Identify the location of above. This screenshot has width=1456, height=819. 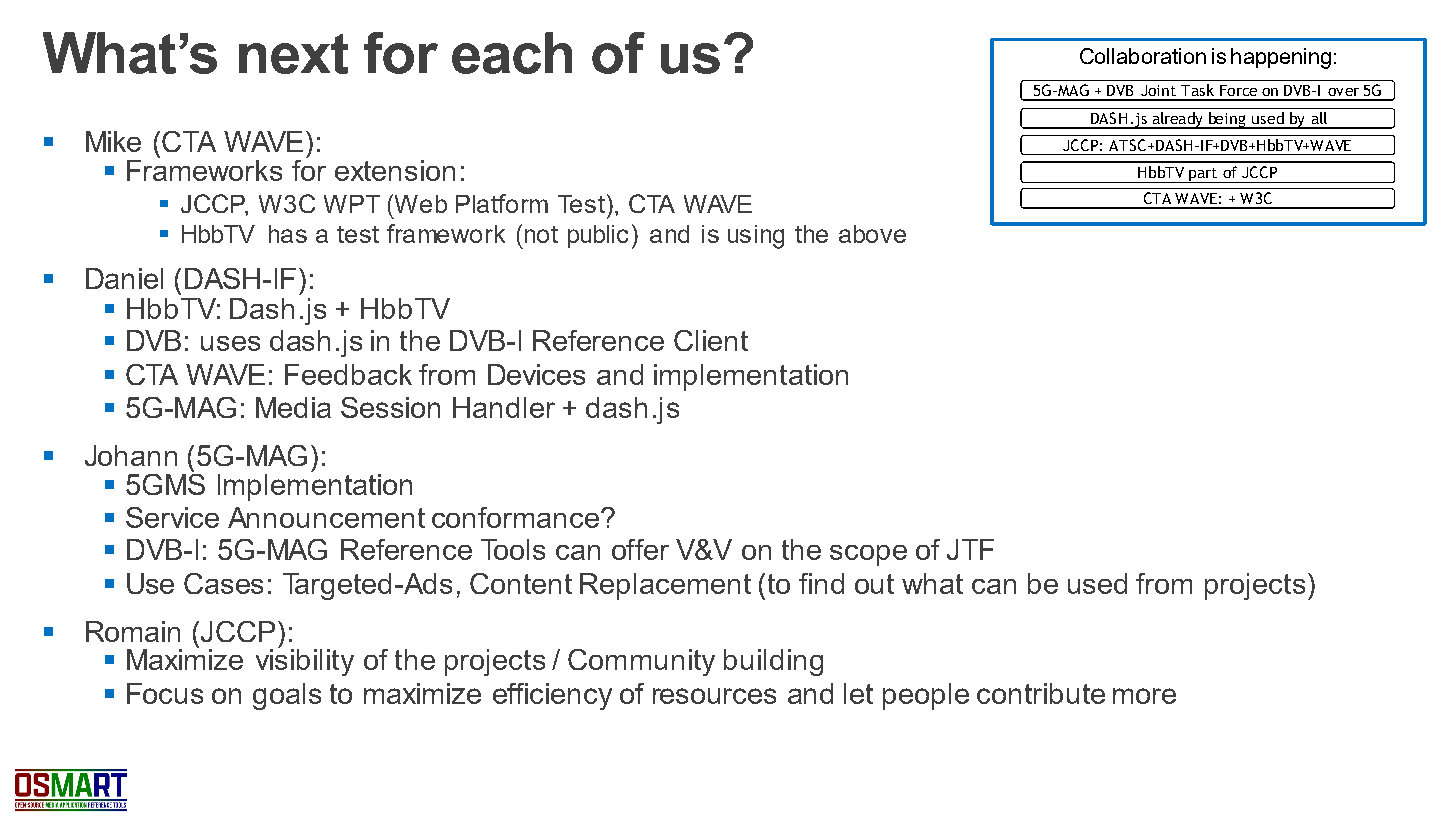
(872, 234).
